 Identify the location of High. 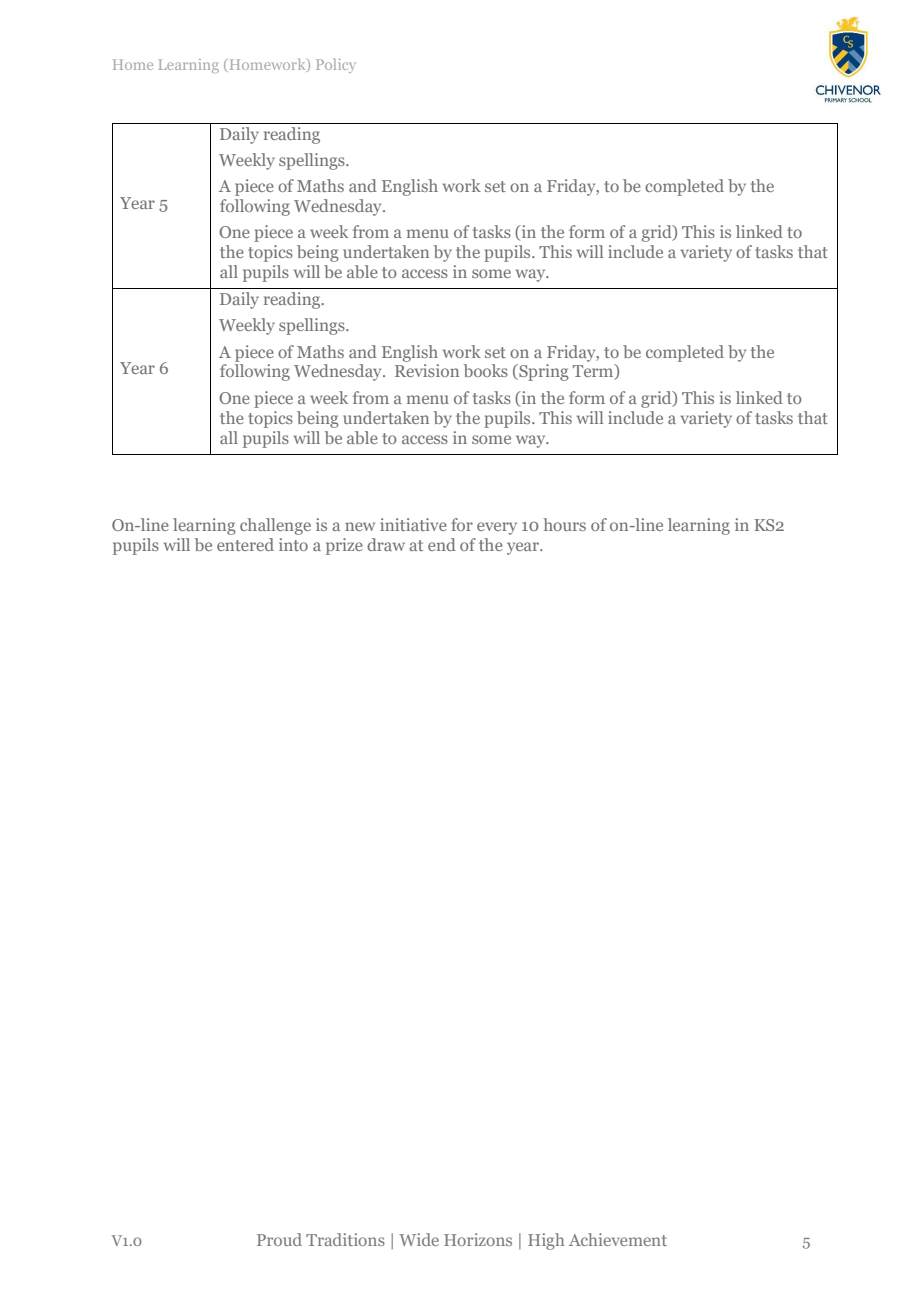
(546, 1241).
